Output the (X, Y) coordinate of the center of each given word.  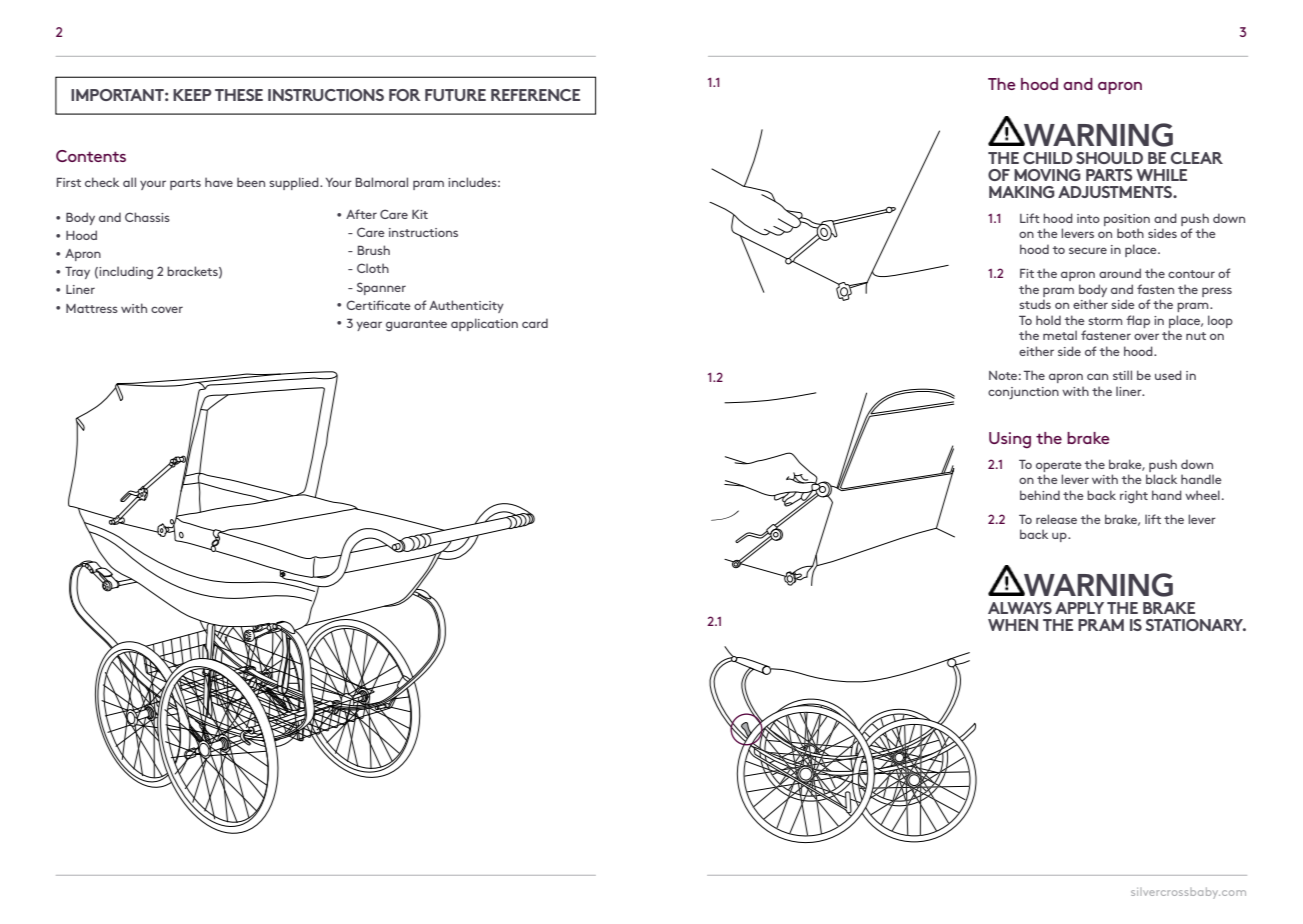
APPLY (1079, 608)
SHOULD (1109, 158)
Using (1010, 440)
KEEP (192, 95)
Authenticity (466, 306)
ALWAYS (1020, 608)
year (369, 326)
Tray (77, 272)
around (1120, 273)
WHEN (1013, 625)
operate (1059, 466)
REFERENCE (535, 95)
